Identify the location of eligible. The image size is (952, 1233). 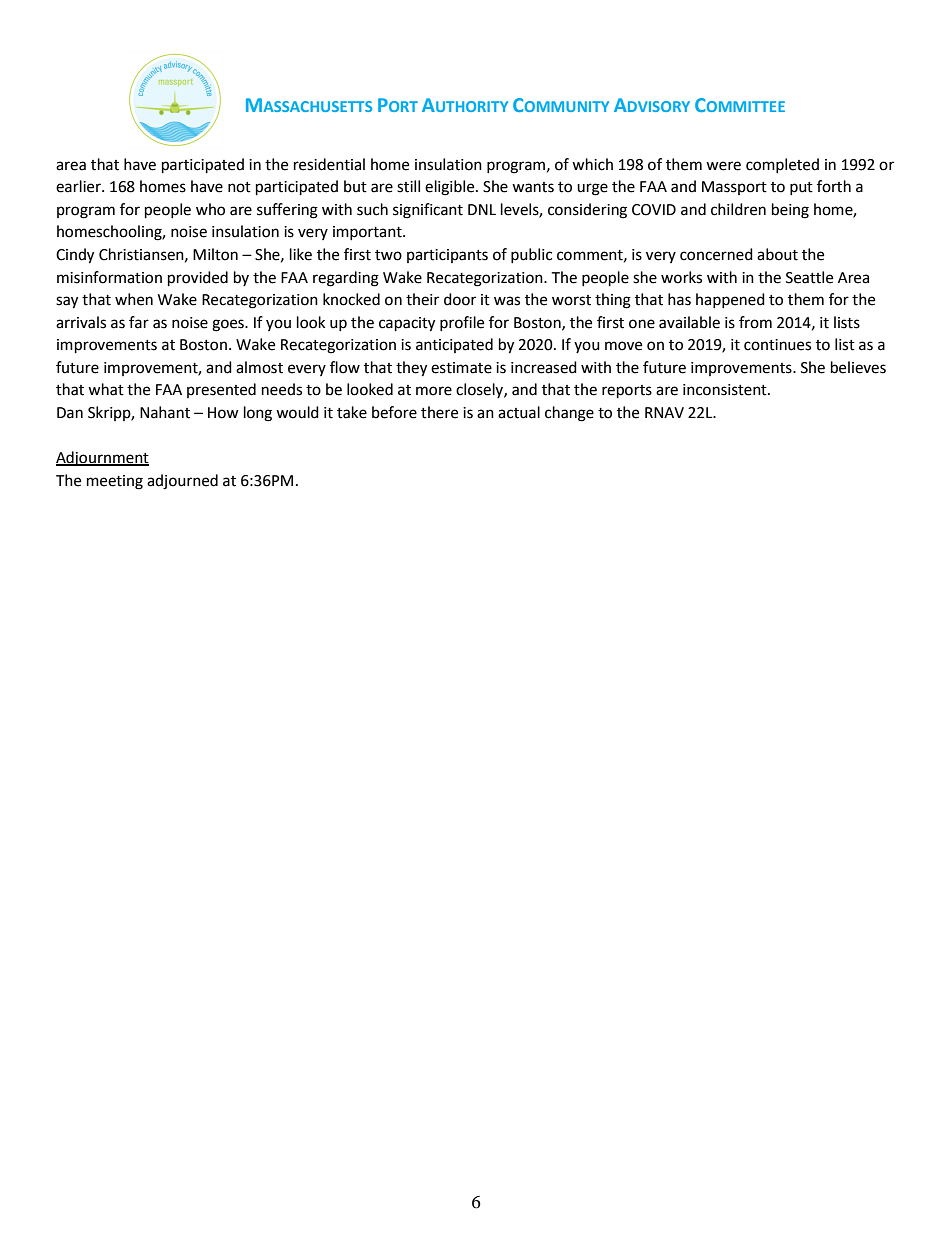
(451, 188).
